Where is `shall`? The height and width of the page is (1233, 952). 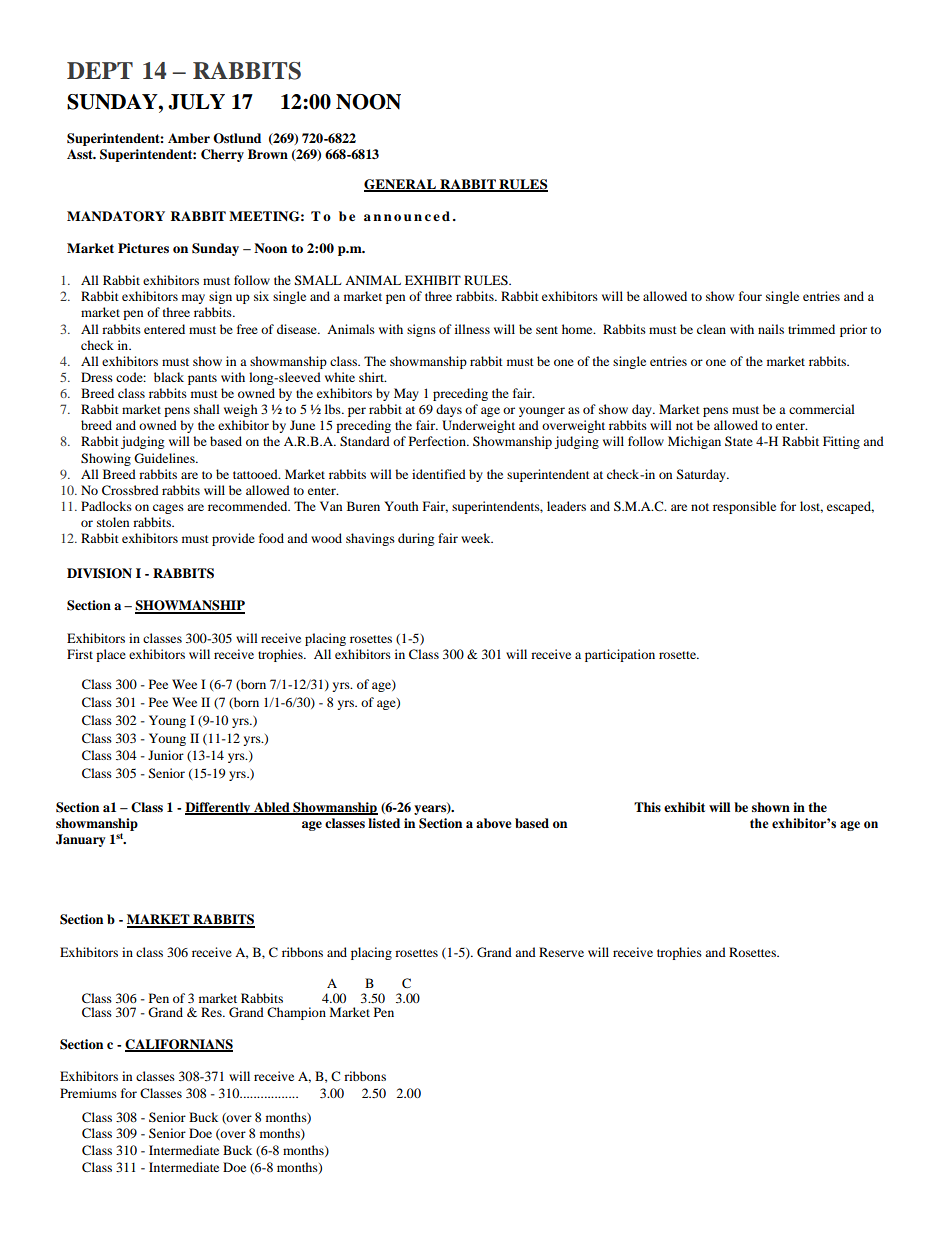 shall is located at coordinates (207, 409).
